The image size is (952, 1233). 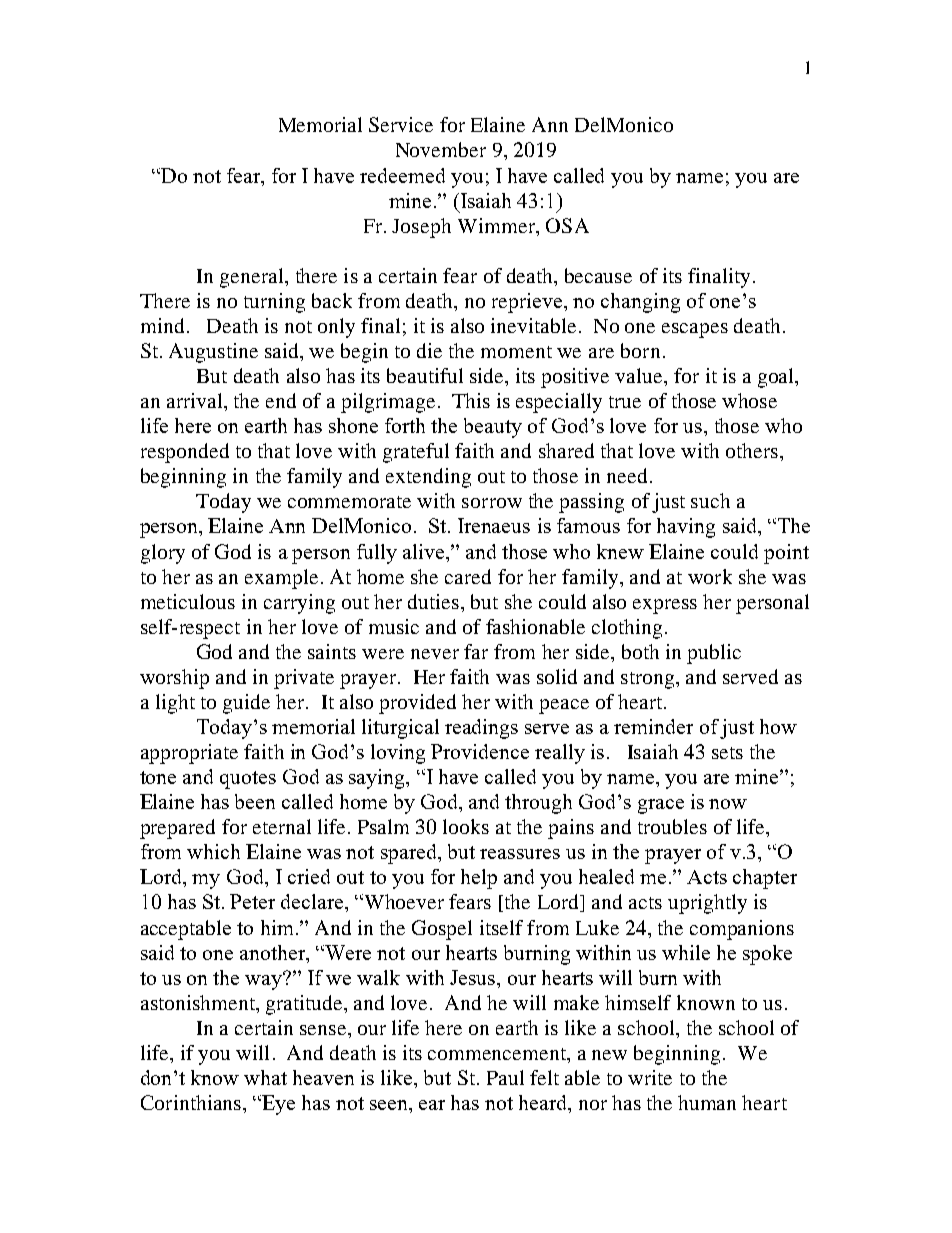 What do you see at coordinates (672, 826) in the screenshot?
I see `troubles` at bounding box center [672, 826].
